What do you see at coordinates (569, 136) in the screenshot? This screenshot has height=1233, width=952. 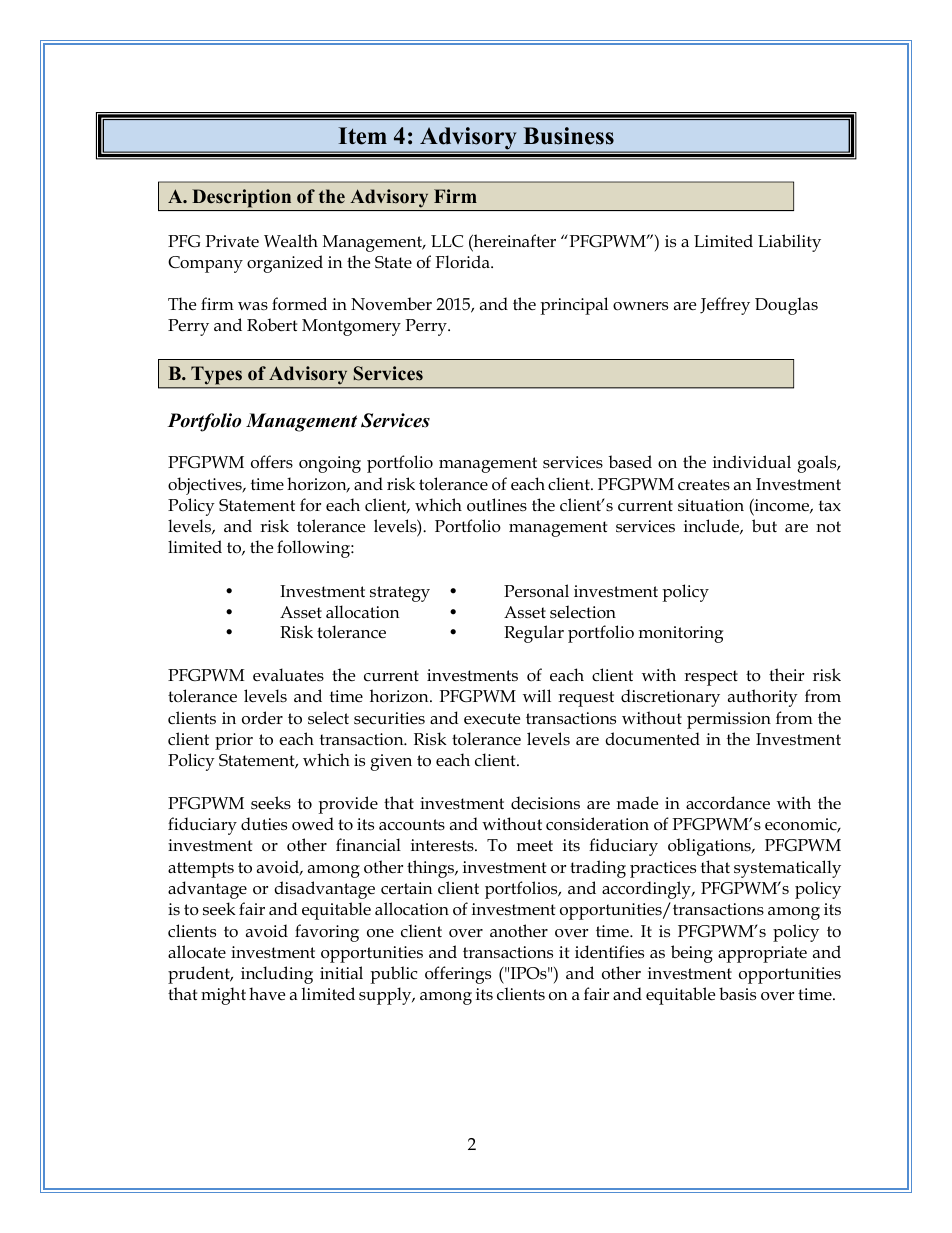 I see `Business` at bounding box center [569, 136].
